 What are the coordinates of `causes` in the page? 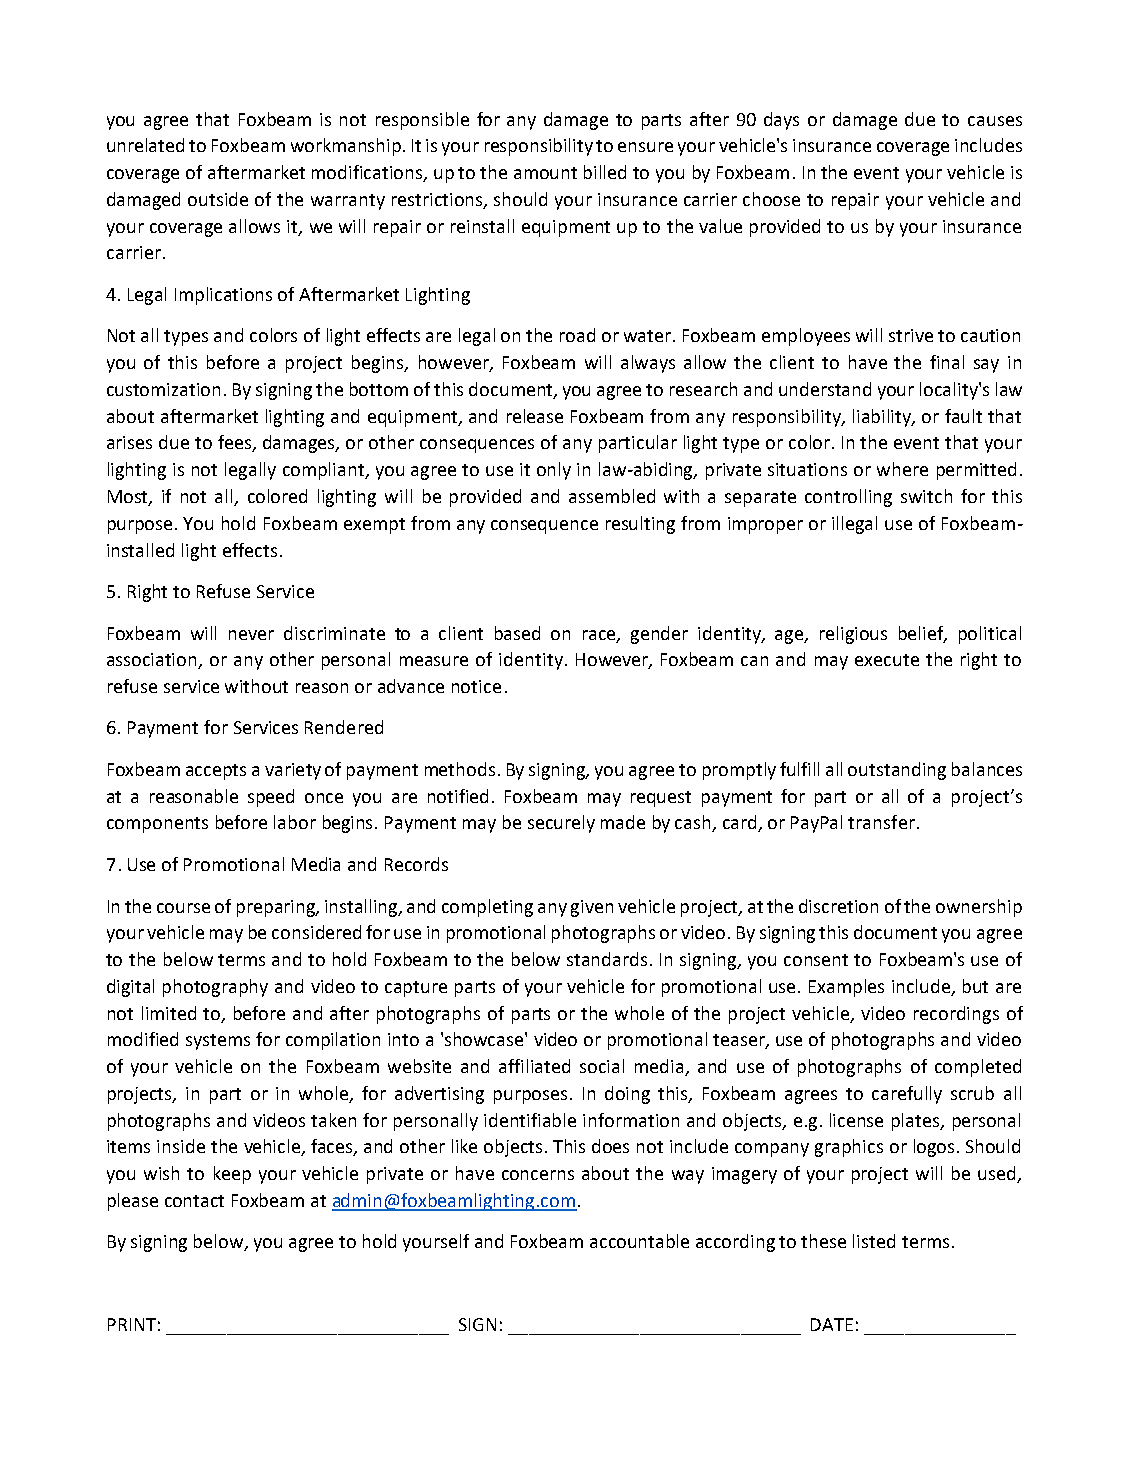 It's located at (995, 121).
